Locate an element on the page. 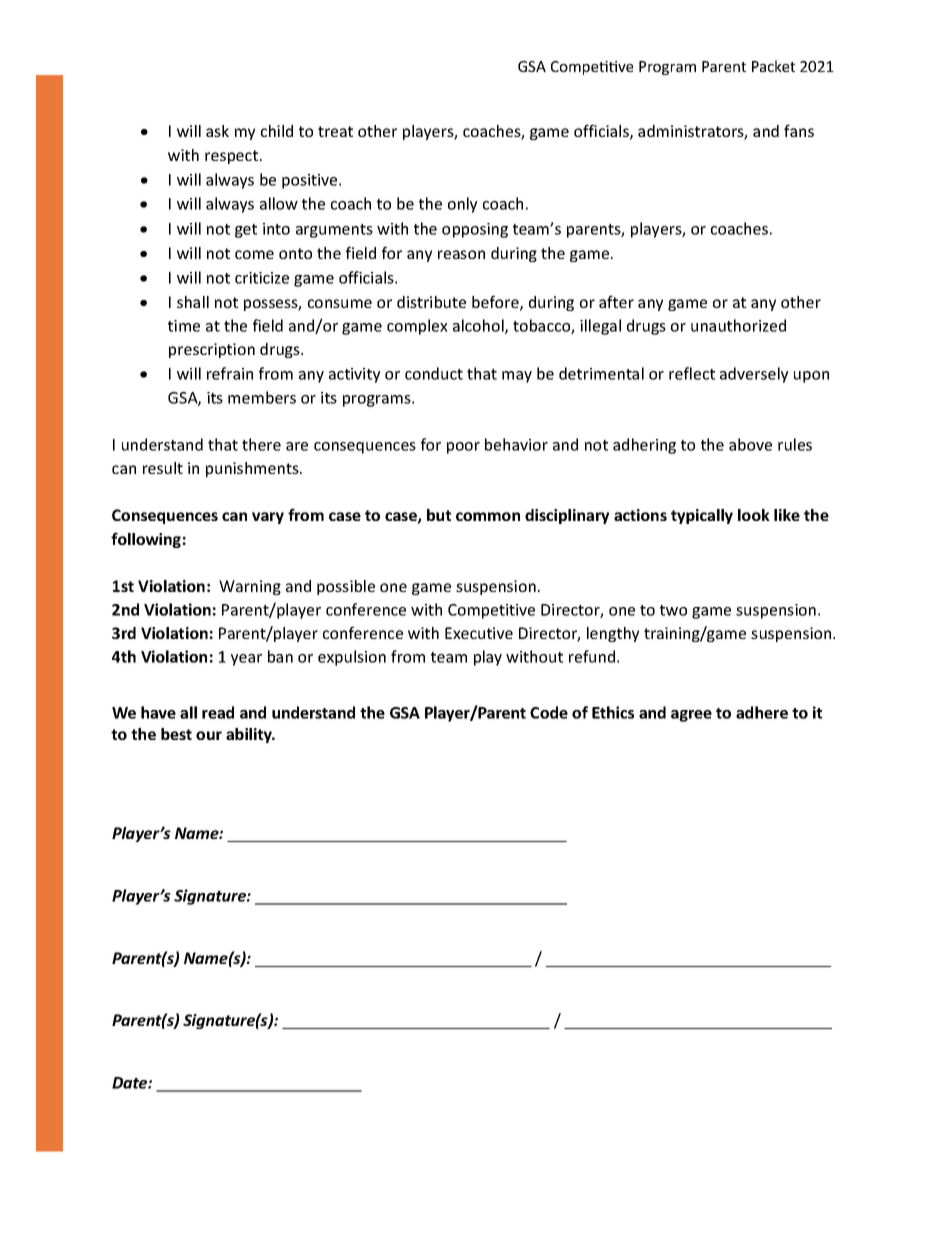 This page has width=952, height=1233. common is located at coordinates (488, 516).
